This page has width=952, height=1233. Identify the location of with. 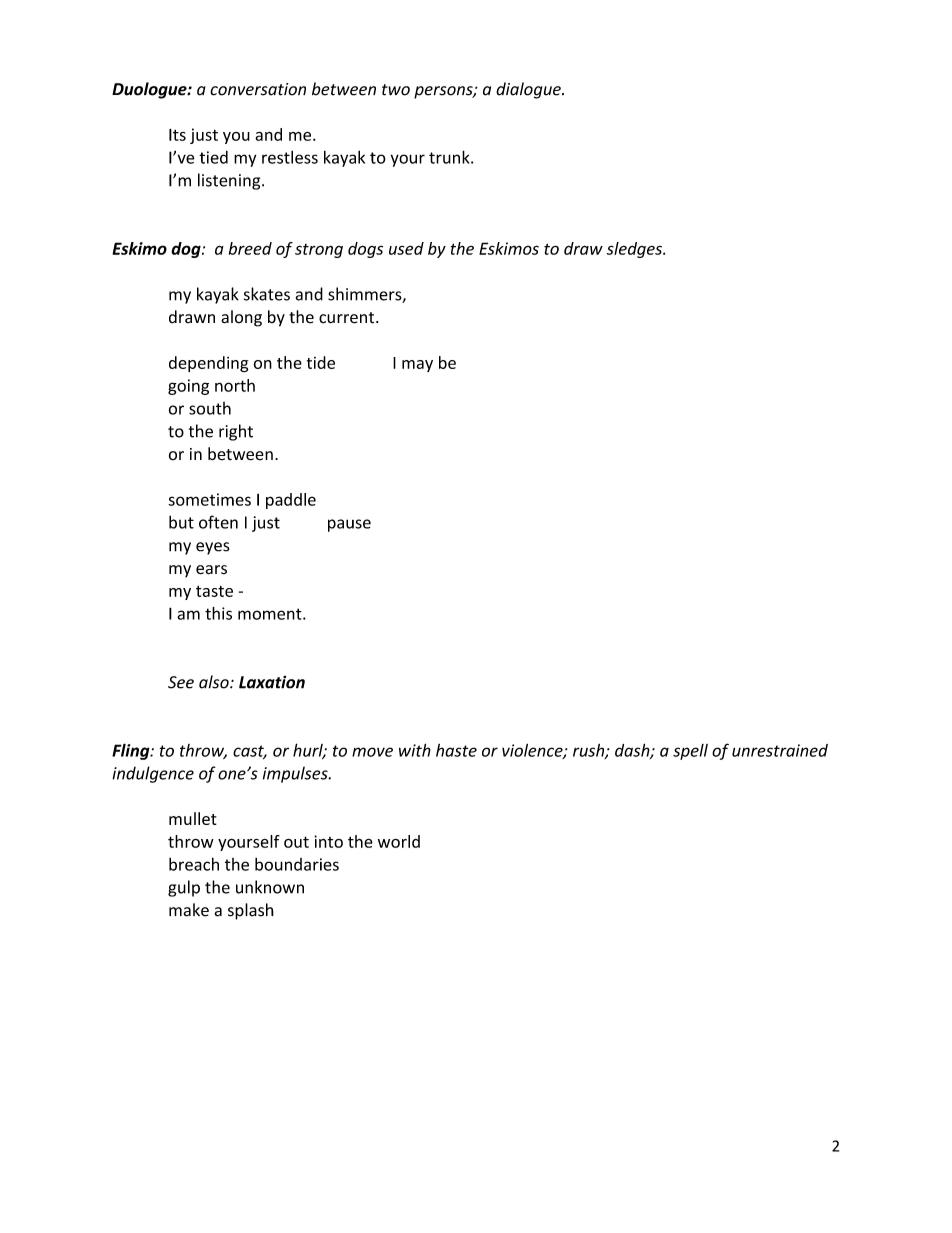
(415, 750).
